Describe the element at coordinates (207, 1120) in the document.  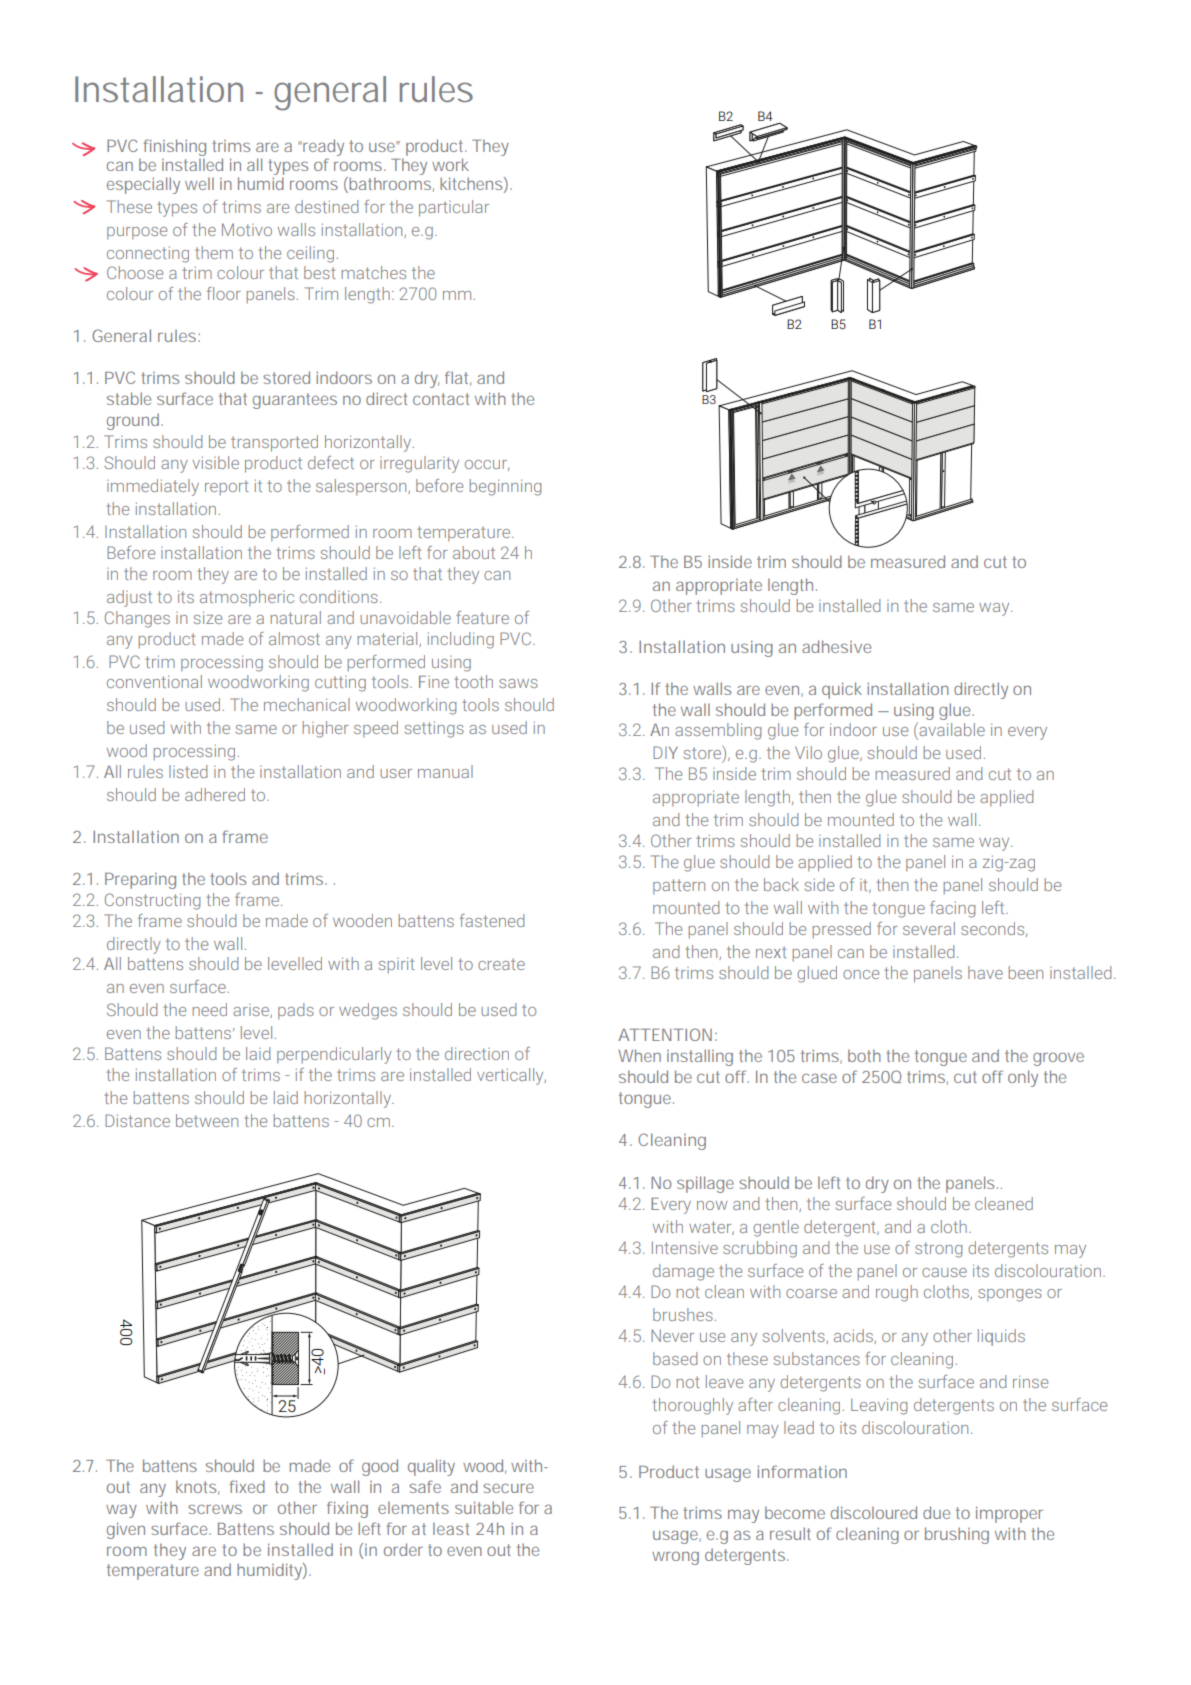
I see `between` at that location.
